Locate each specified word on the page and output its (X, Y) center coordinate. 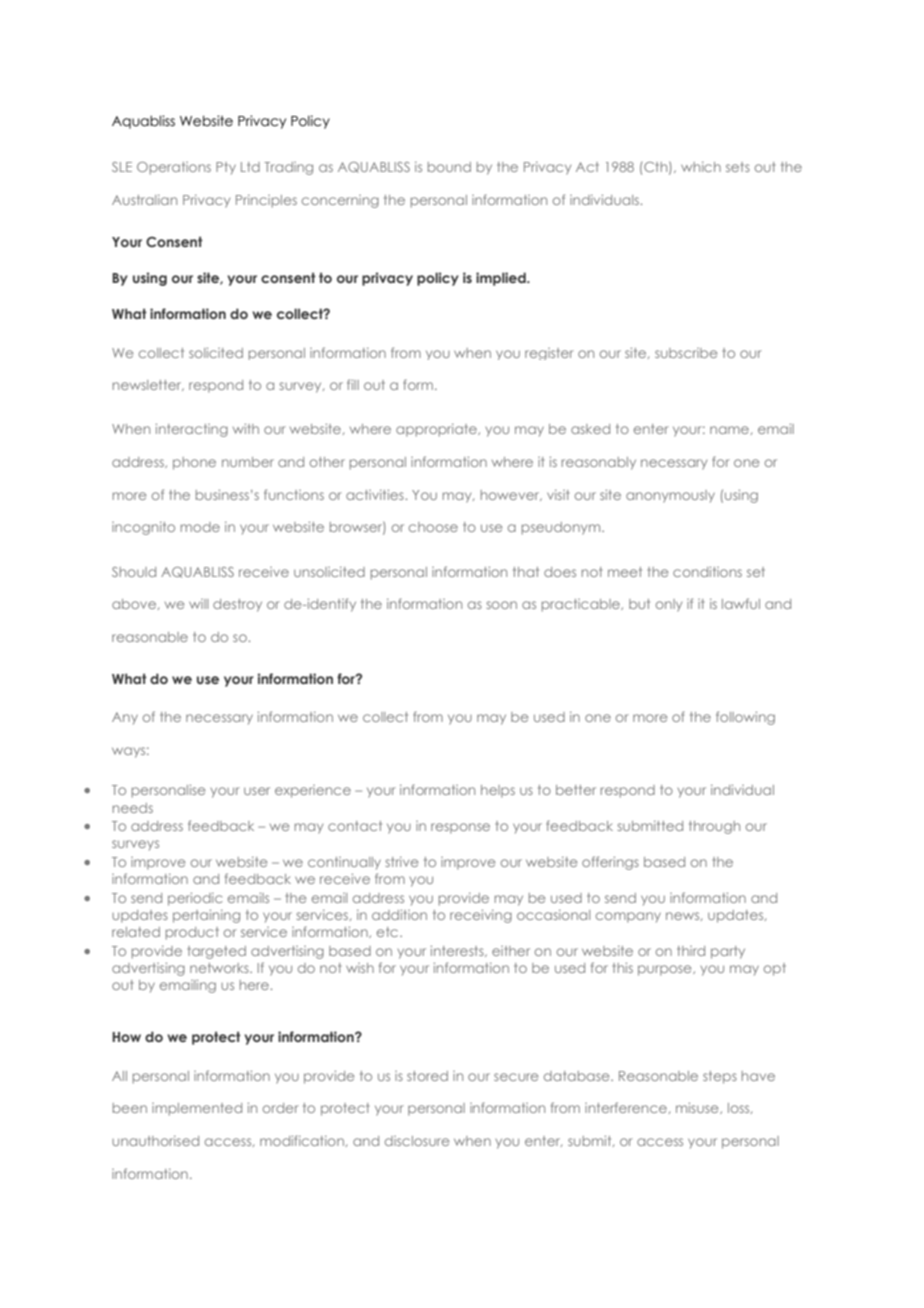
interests (458, 951)
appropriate (437, 430)
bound (449, 167)
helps (498, 791)
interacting (192, 430)
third (691, 951)
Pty (226, 168)
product (192, 933)
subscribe (686, 353)
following (745, 718)
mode (200, 527)
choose (433, 527)
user (257, 791)
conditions (707, 571)
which (701, 167)
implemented (197, 1109)
